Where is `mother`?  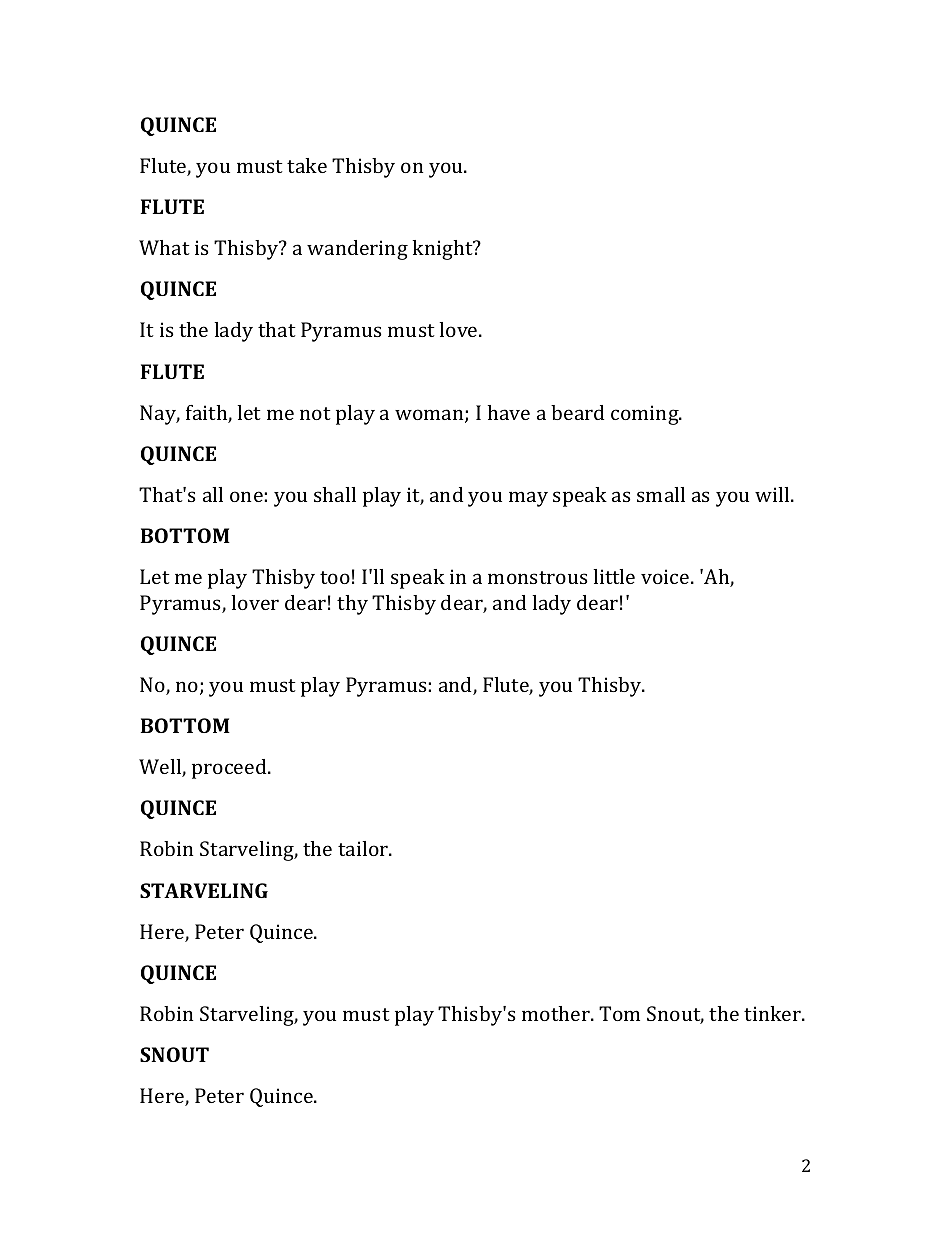 mother is located at coordinates (557, 1013).
